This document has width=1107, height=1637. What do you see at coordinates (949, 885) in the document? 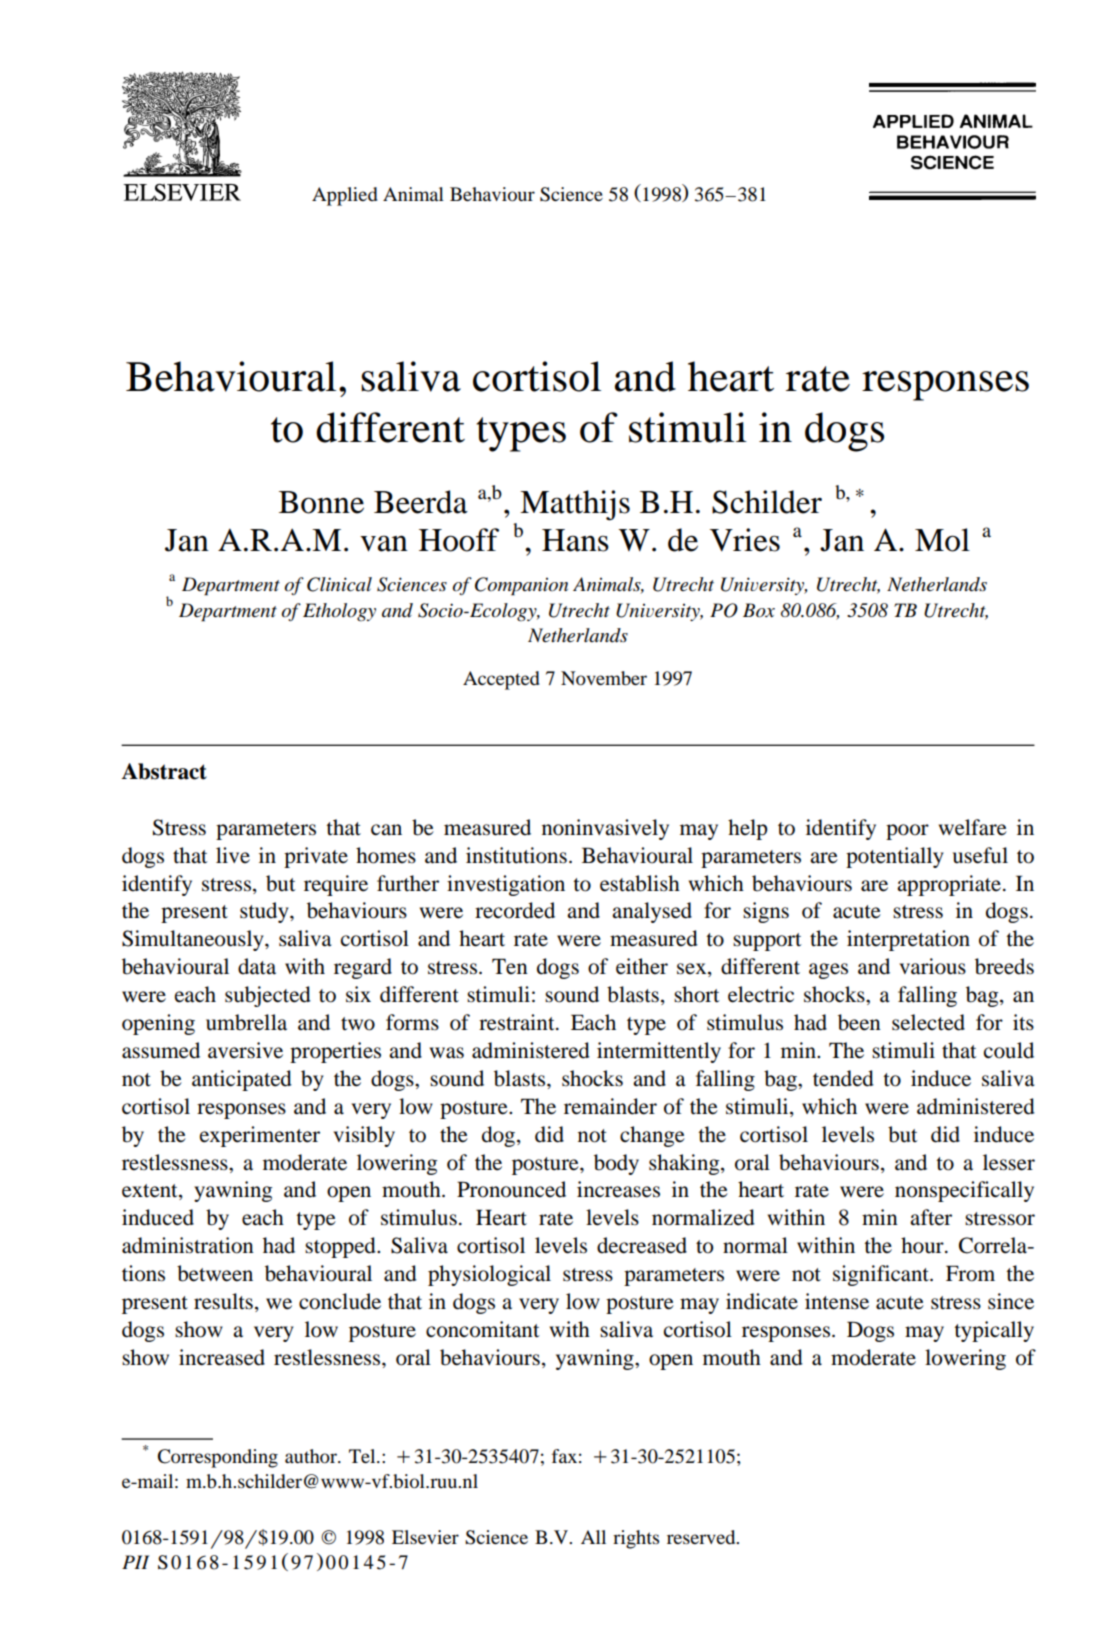
I see `appropriate` at bounding box center [949, 885].
